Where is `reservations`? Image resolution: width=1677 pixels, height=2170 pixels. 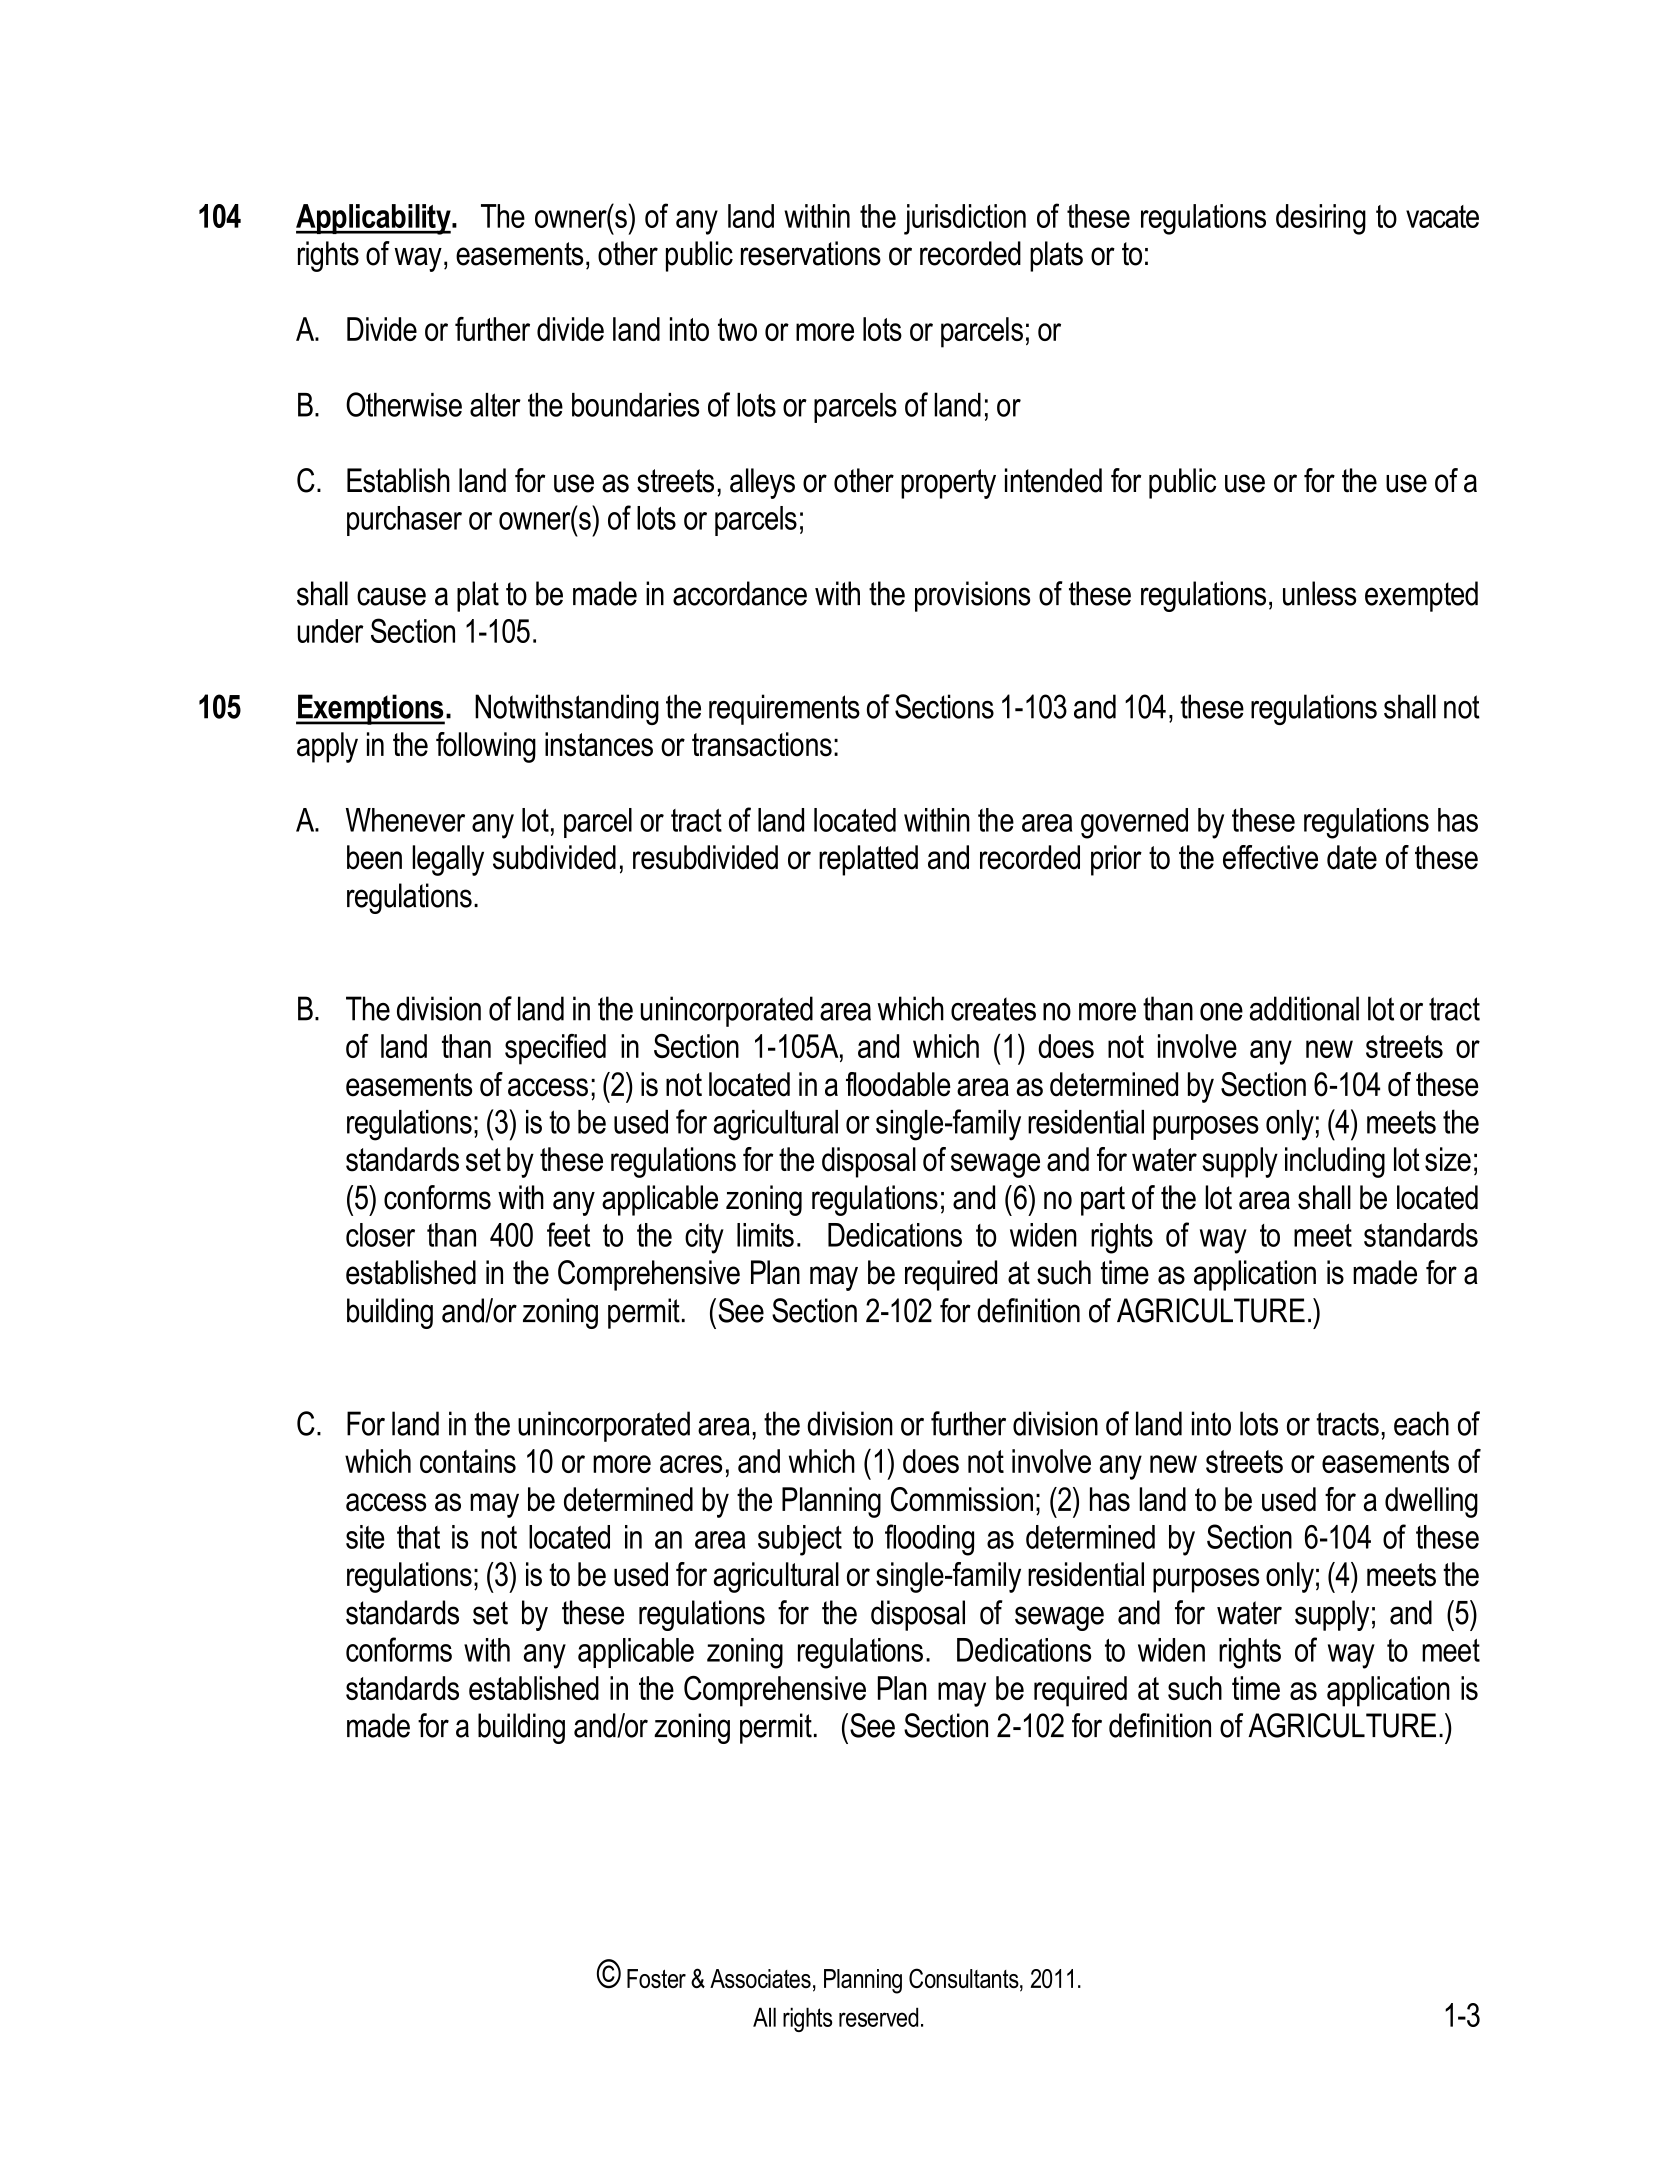 reservations is located at coordinates (811, 253).
